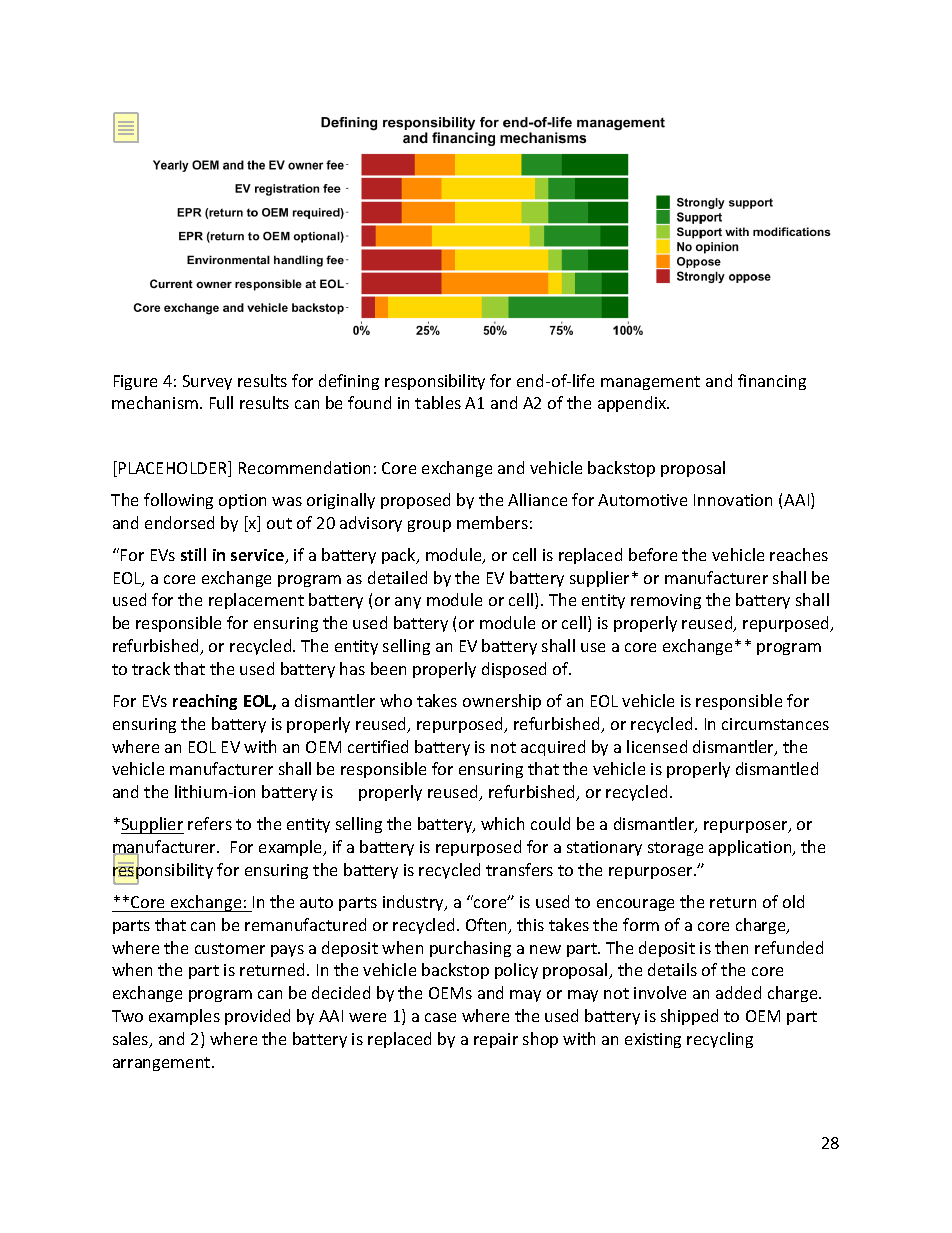 This screenshot has width=952, height=1233. Describe the element at coordinates (163, 1064) in the screenshot. I see `arrangement` at that location.
